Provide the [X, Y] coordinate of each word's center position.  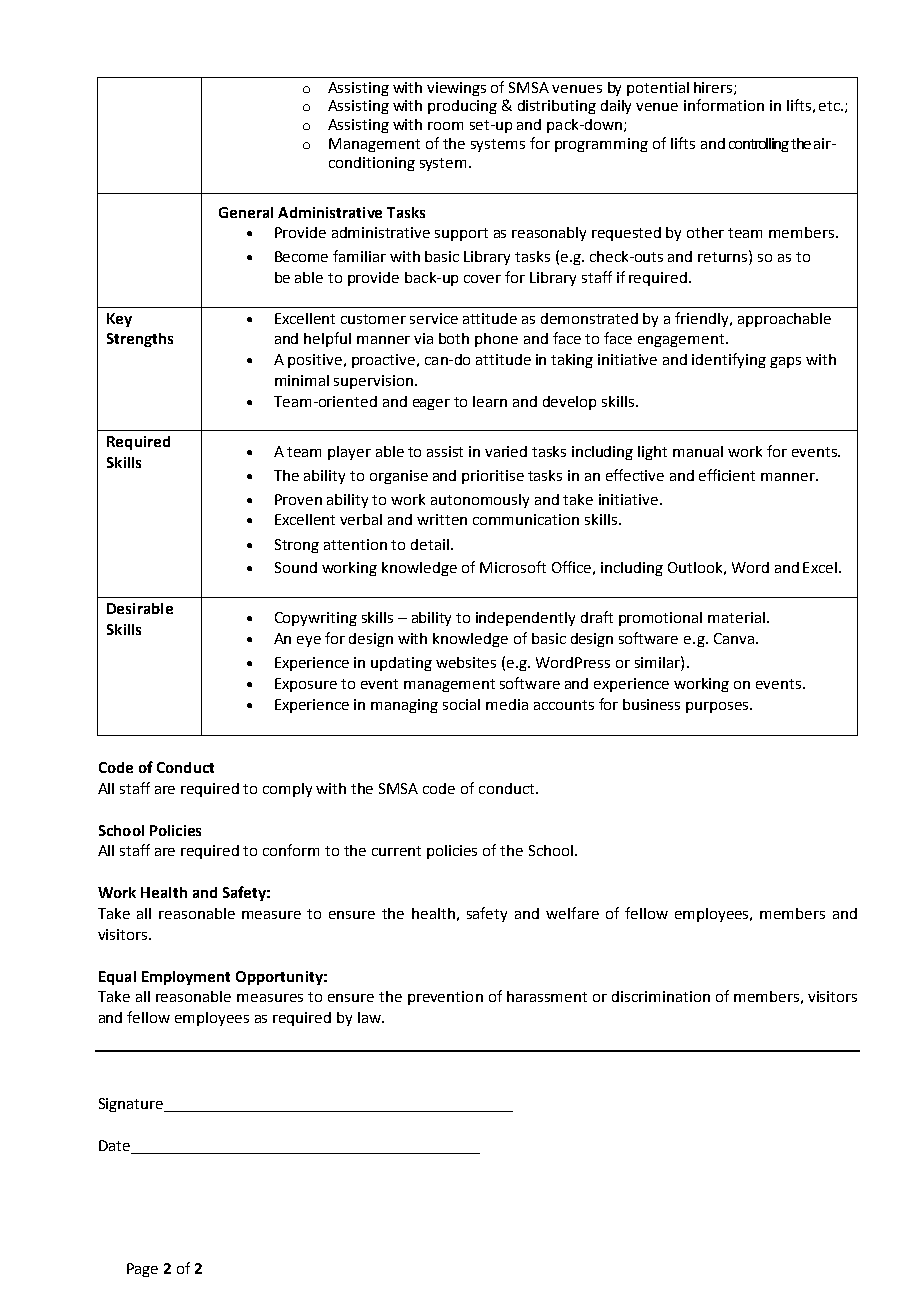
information [724, 105]
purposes [718, 707]
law [370, 1017]
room [445, 126]
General [246, 212]
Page [142, 1270]
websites [466, 662]
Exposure [306, 685]
